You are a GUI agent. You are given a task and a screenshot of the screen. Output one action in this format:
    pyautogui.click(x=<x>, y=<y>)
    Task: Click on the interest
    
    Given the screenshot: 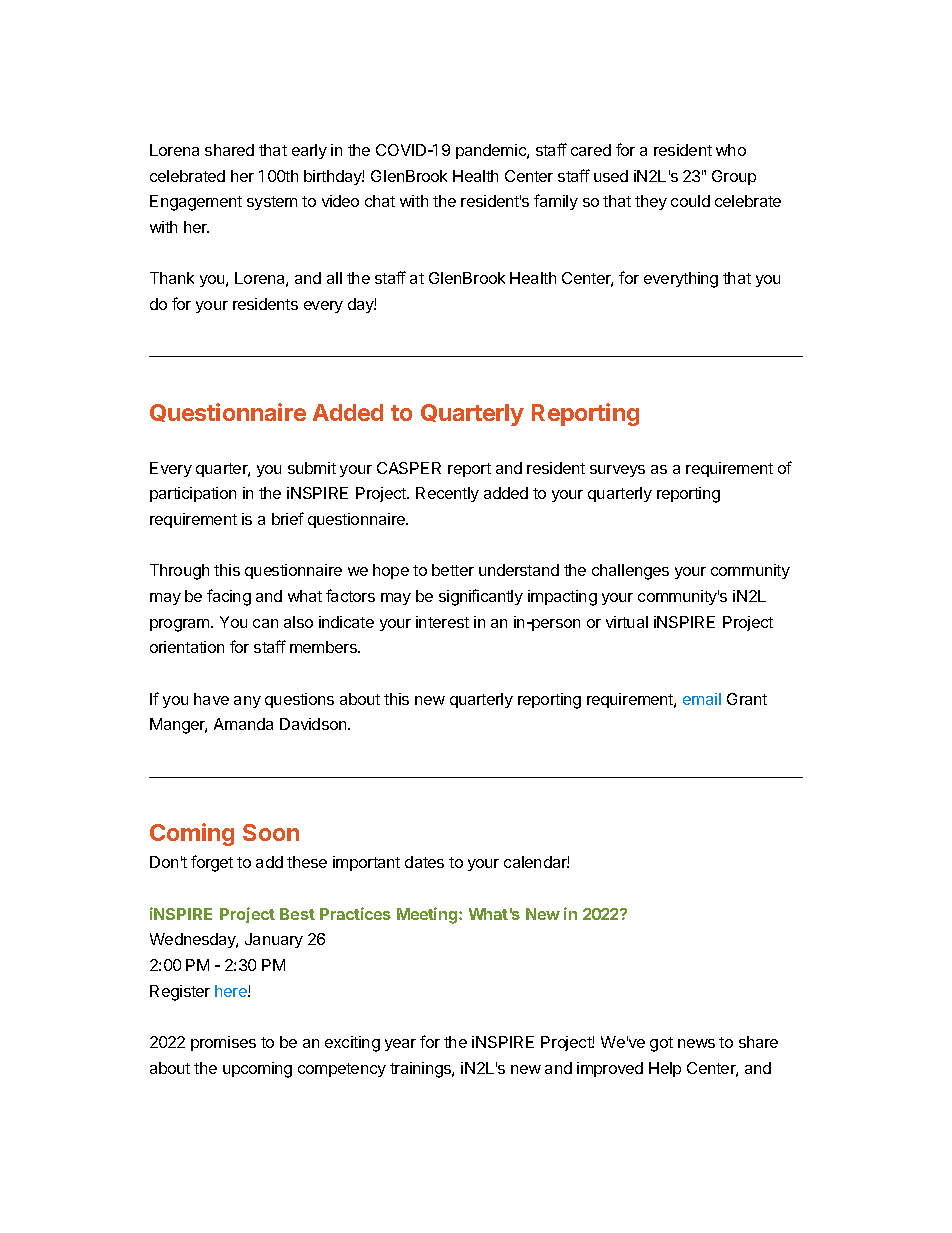 What is the action you would take?
    pyautogui.click(x=442, y=622)
